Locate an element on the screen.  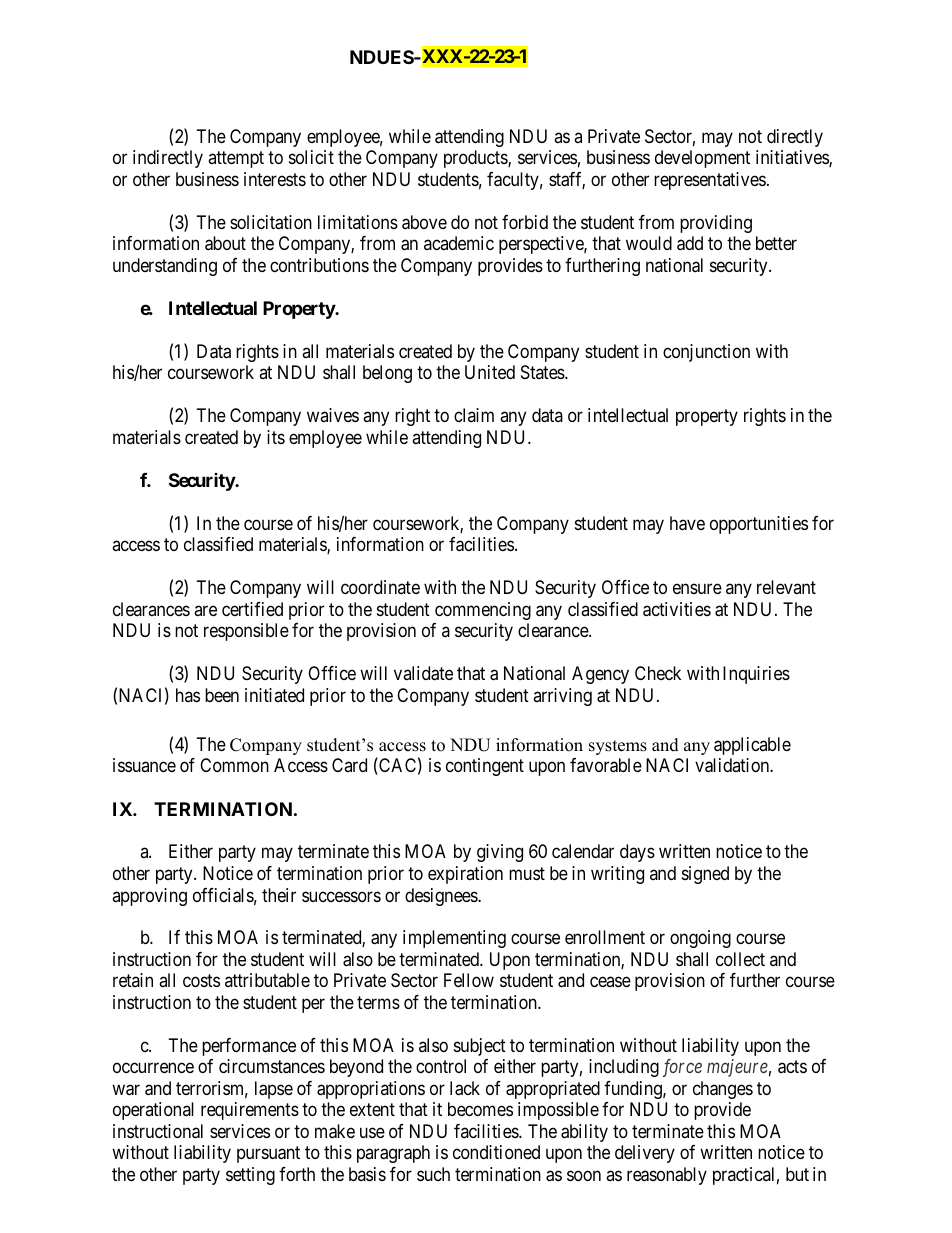
representatives is located at coordinates (710, 181).
